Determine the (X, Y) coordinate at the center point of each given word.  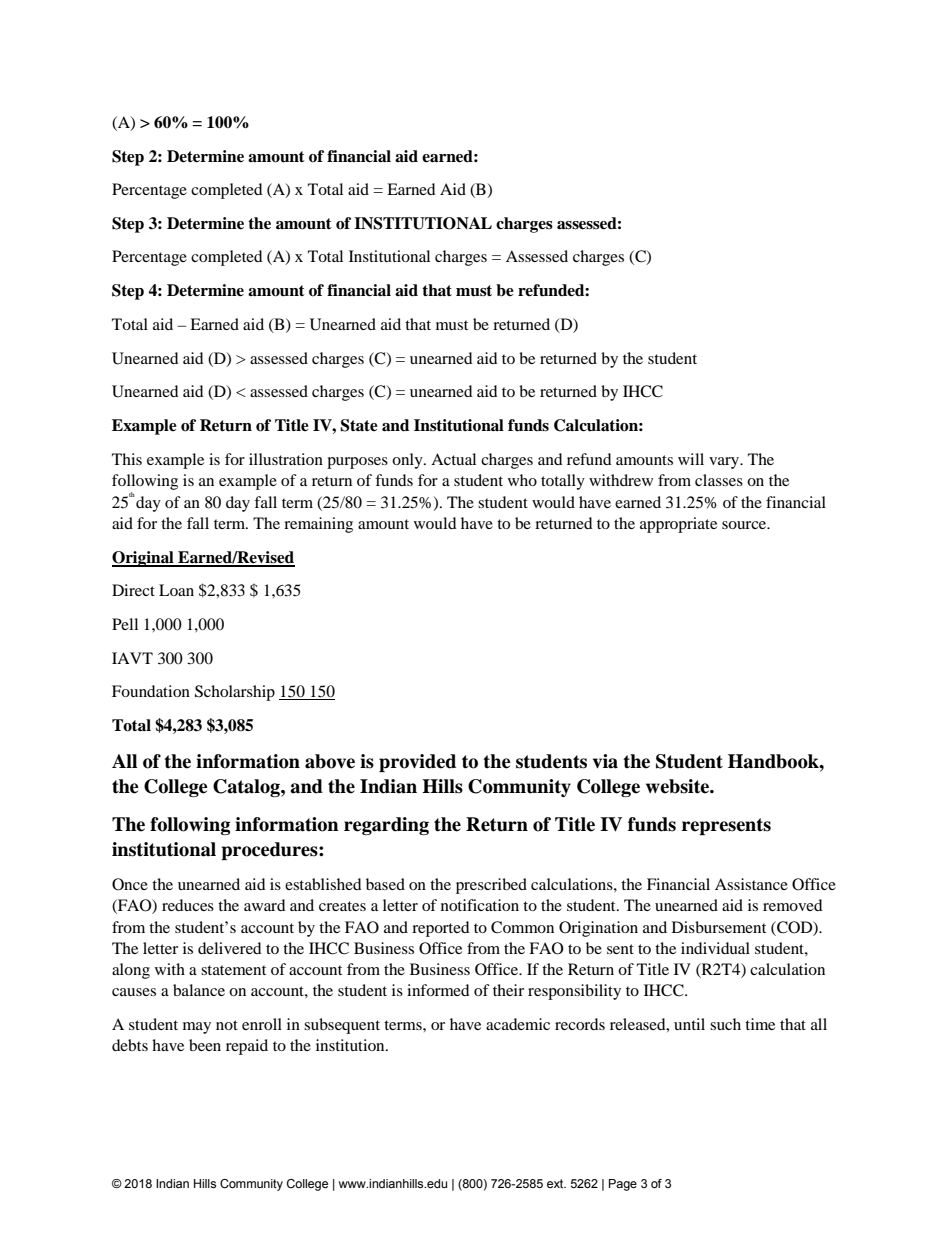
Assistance (751, 884)
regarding (386, 826)
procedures (270, 851)
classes (719, 480)
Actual (453, 459)
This (127, 459)
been (205, 1045)
